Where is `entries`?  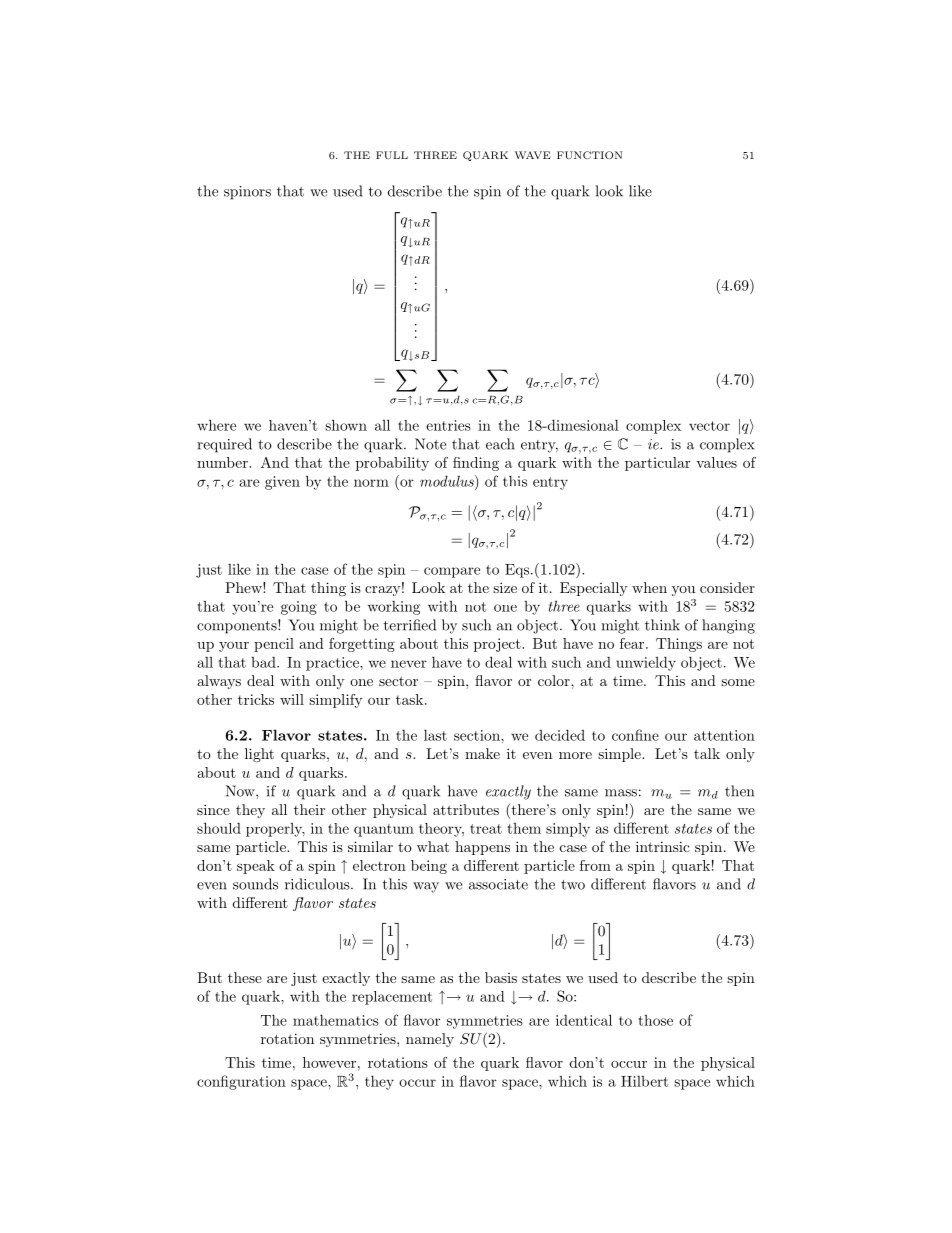
entries is located at coordinates (448, 425).
